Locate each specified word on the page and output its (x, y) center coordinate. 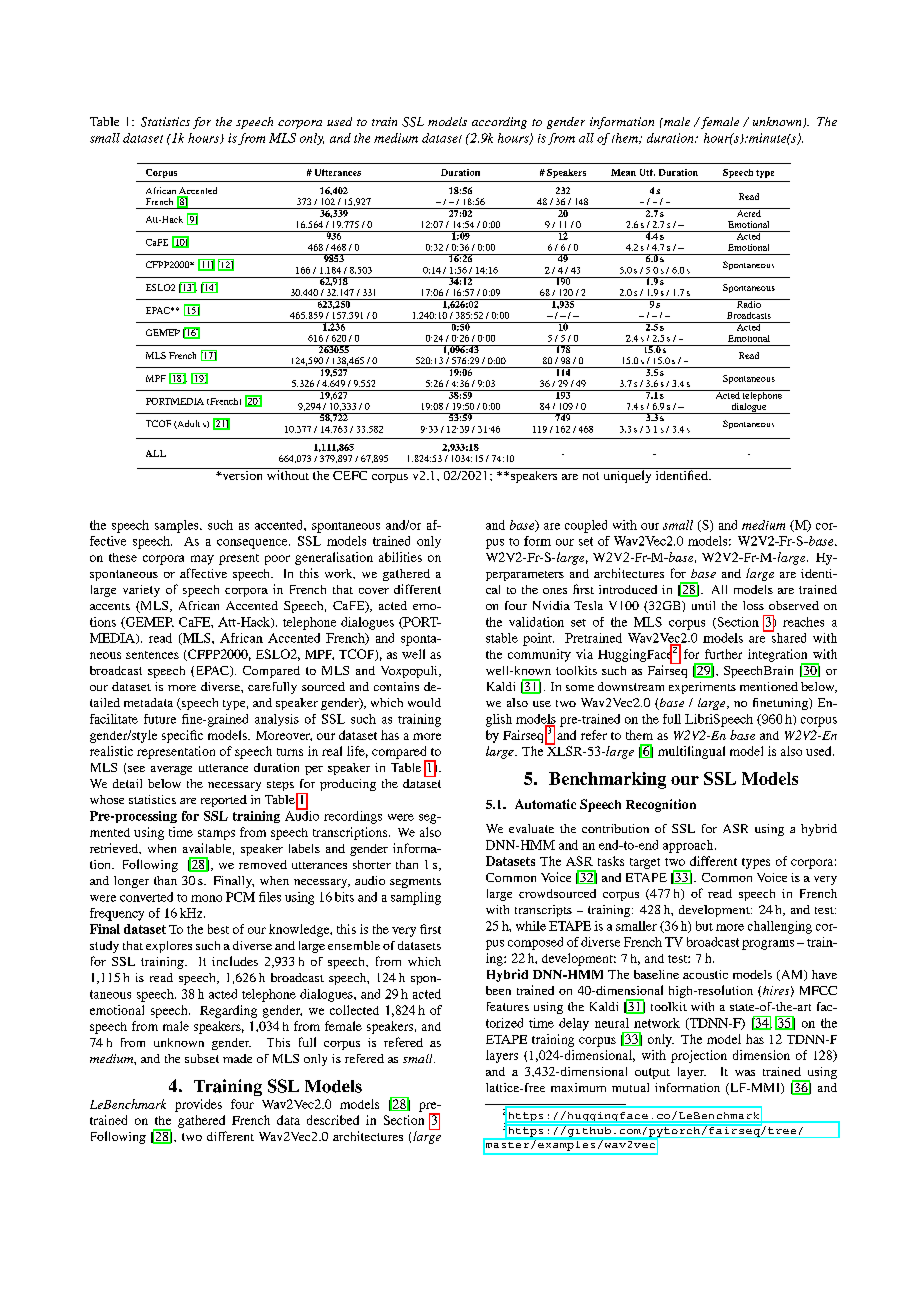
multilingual (691, 752)
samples (178, 526)
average (171, 770)
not (591, 476)
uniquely (627, 475)
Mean (623, 172)
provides (198, 1105)
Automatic (545, 804)
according (499, 123)
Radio (748, 303)
